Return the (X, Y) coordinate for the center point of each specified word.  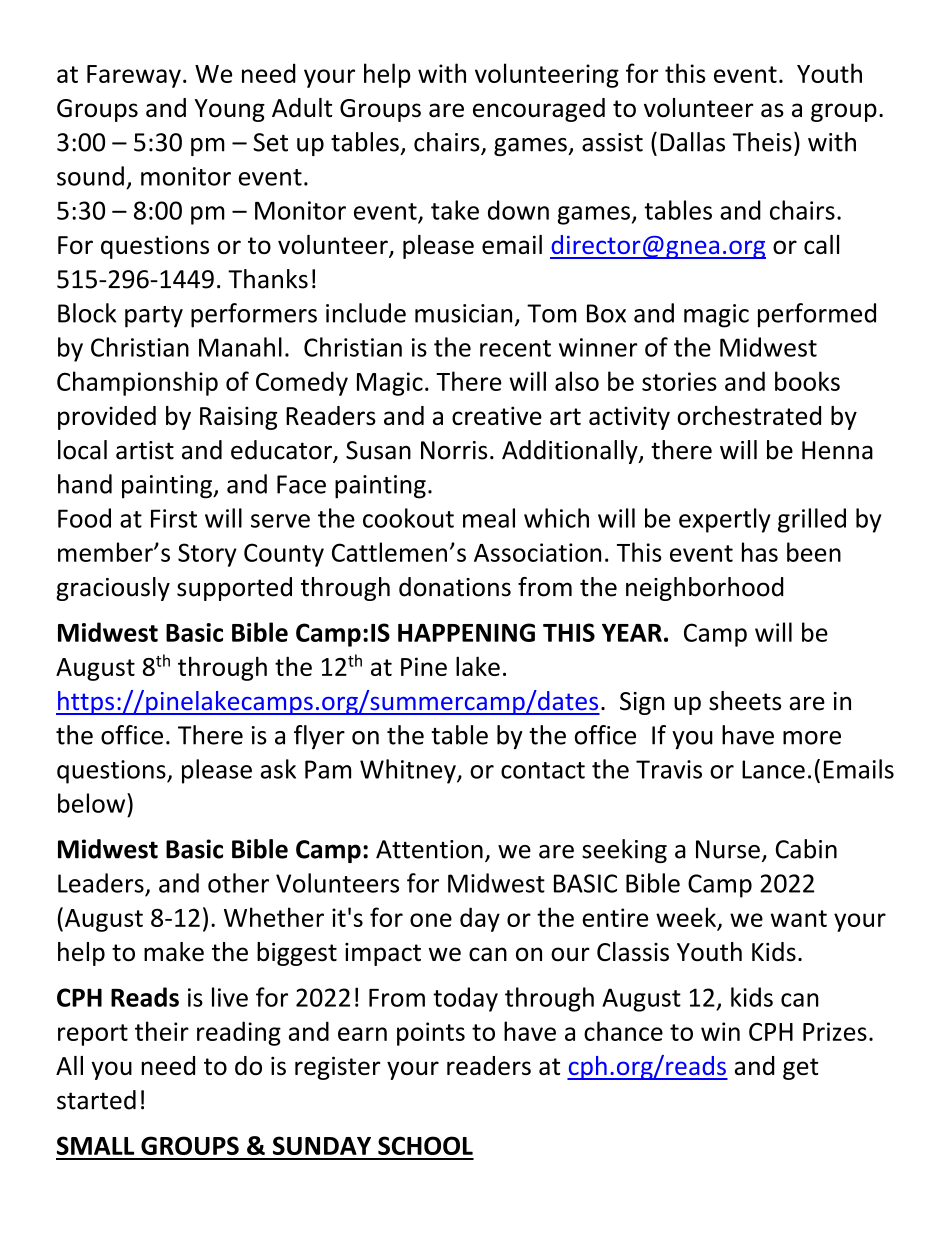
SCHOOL (425, 1145)
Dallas (692, 142)
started (96, 1100)
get (800, 1069)
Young (229, 110)
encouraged (539, 110)
